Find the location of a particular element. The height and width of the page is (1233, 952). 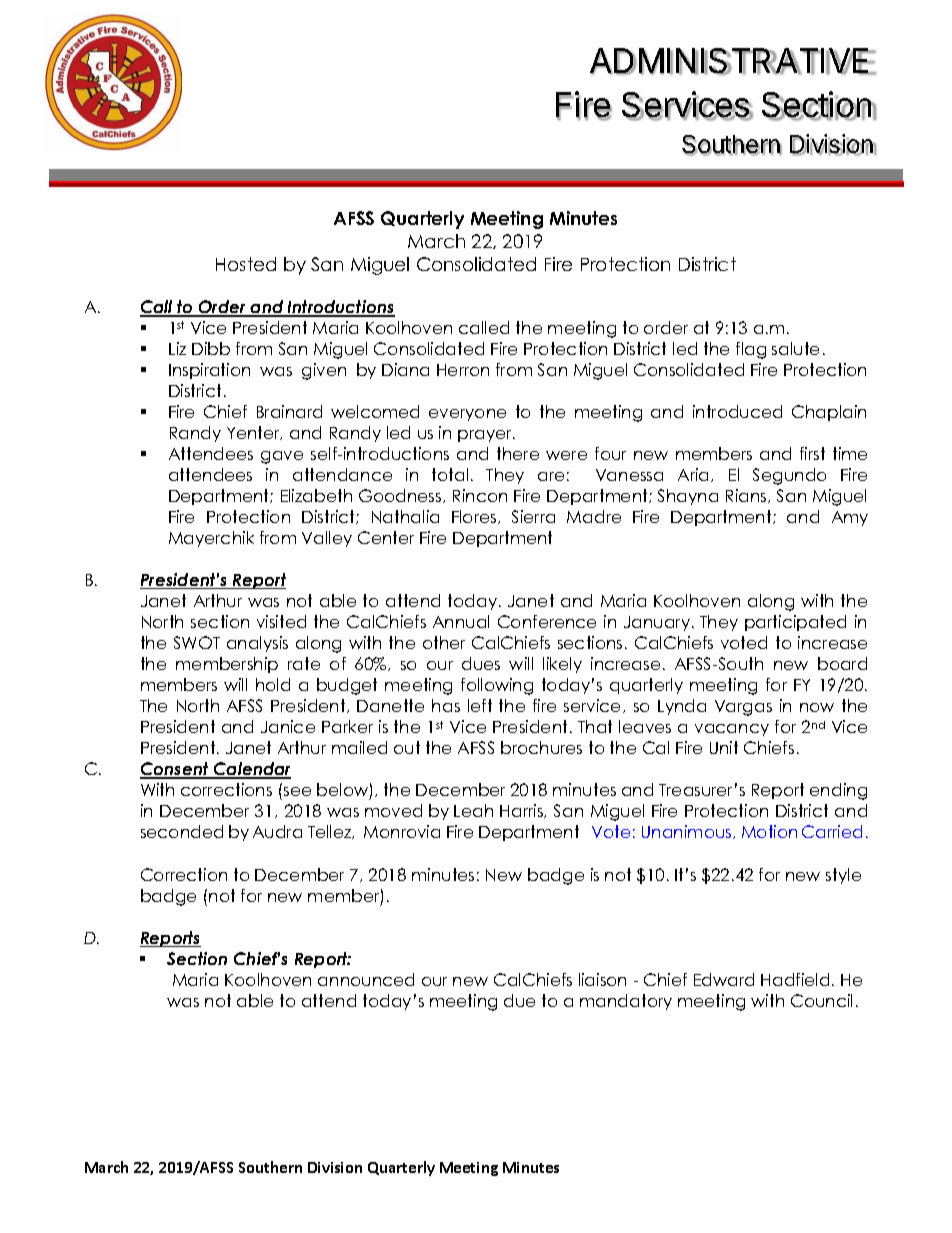

Hosted is located at coordinates (246, 264).
